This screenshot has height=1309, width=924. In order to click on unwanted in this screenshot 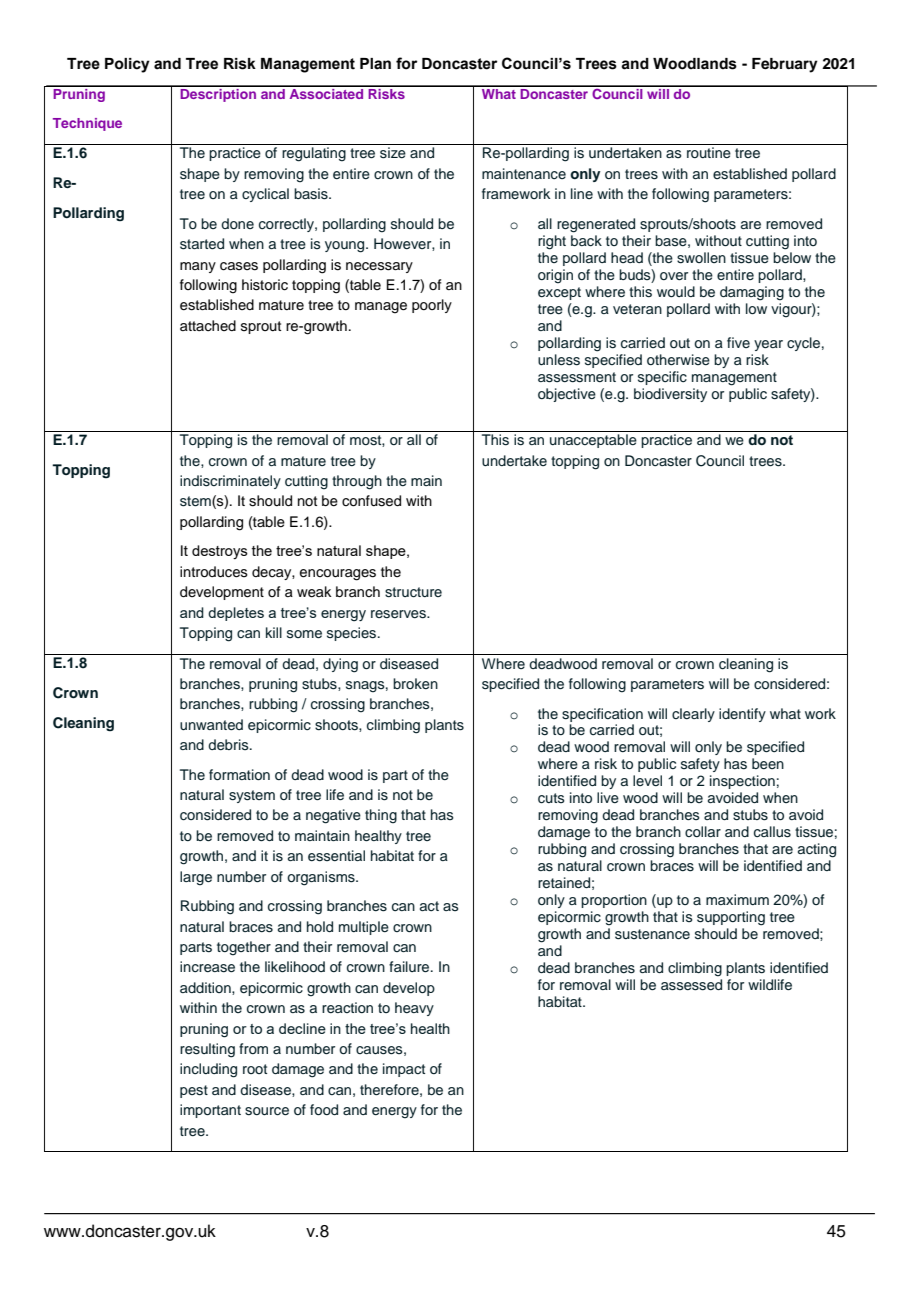, I will do `click(211, 725)`.
